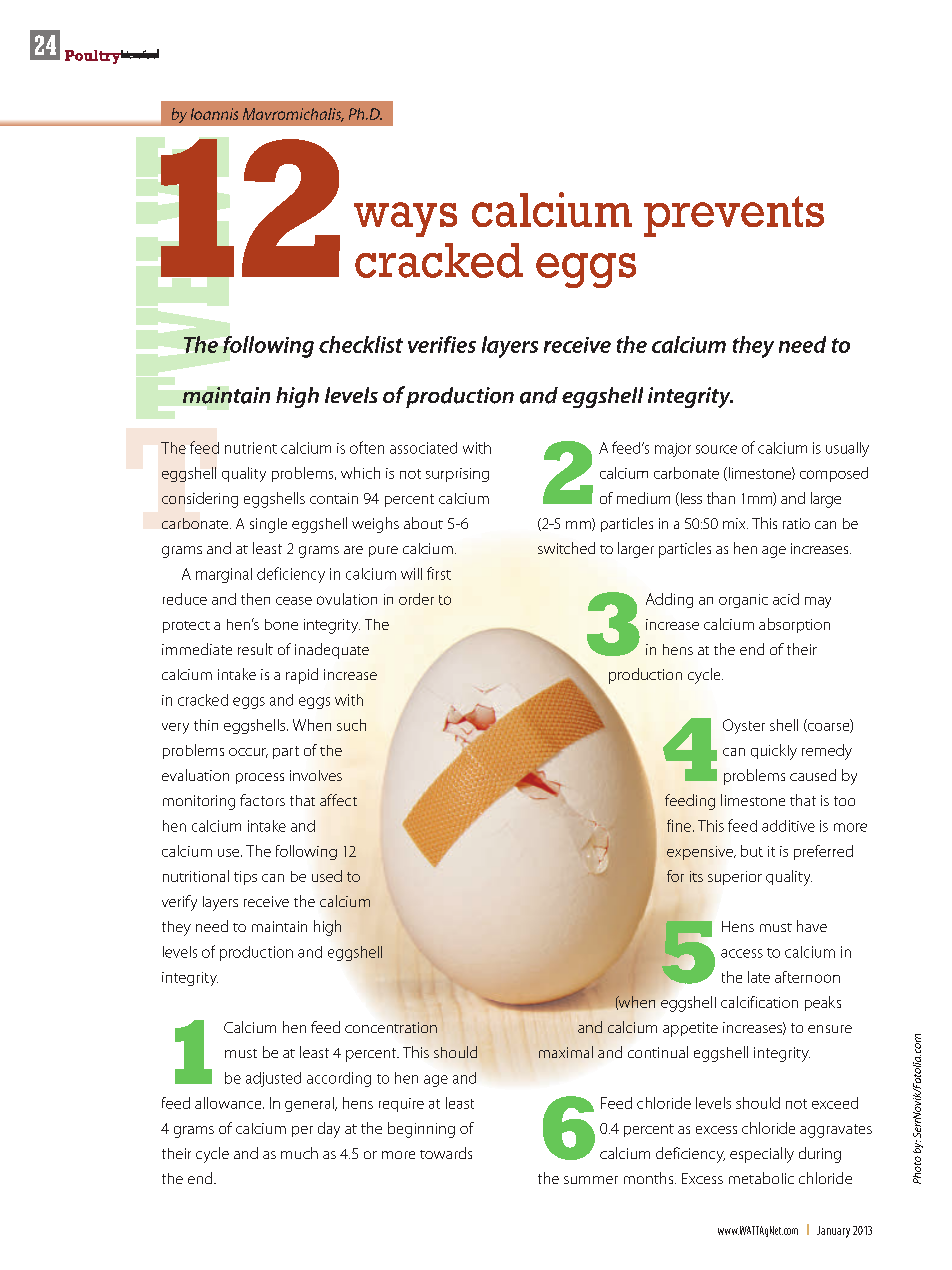 The image size is (952, 1270). What do you see at coordinates (794, 625) in the image?
I see `absorption` at bounding box center [794, 625].
